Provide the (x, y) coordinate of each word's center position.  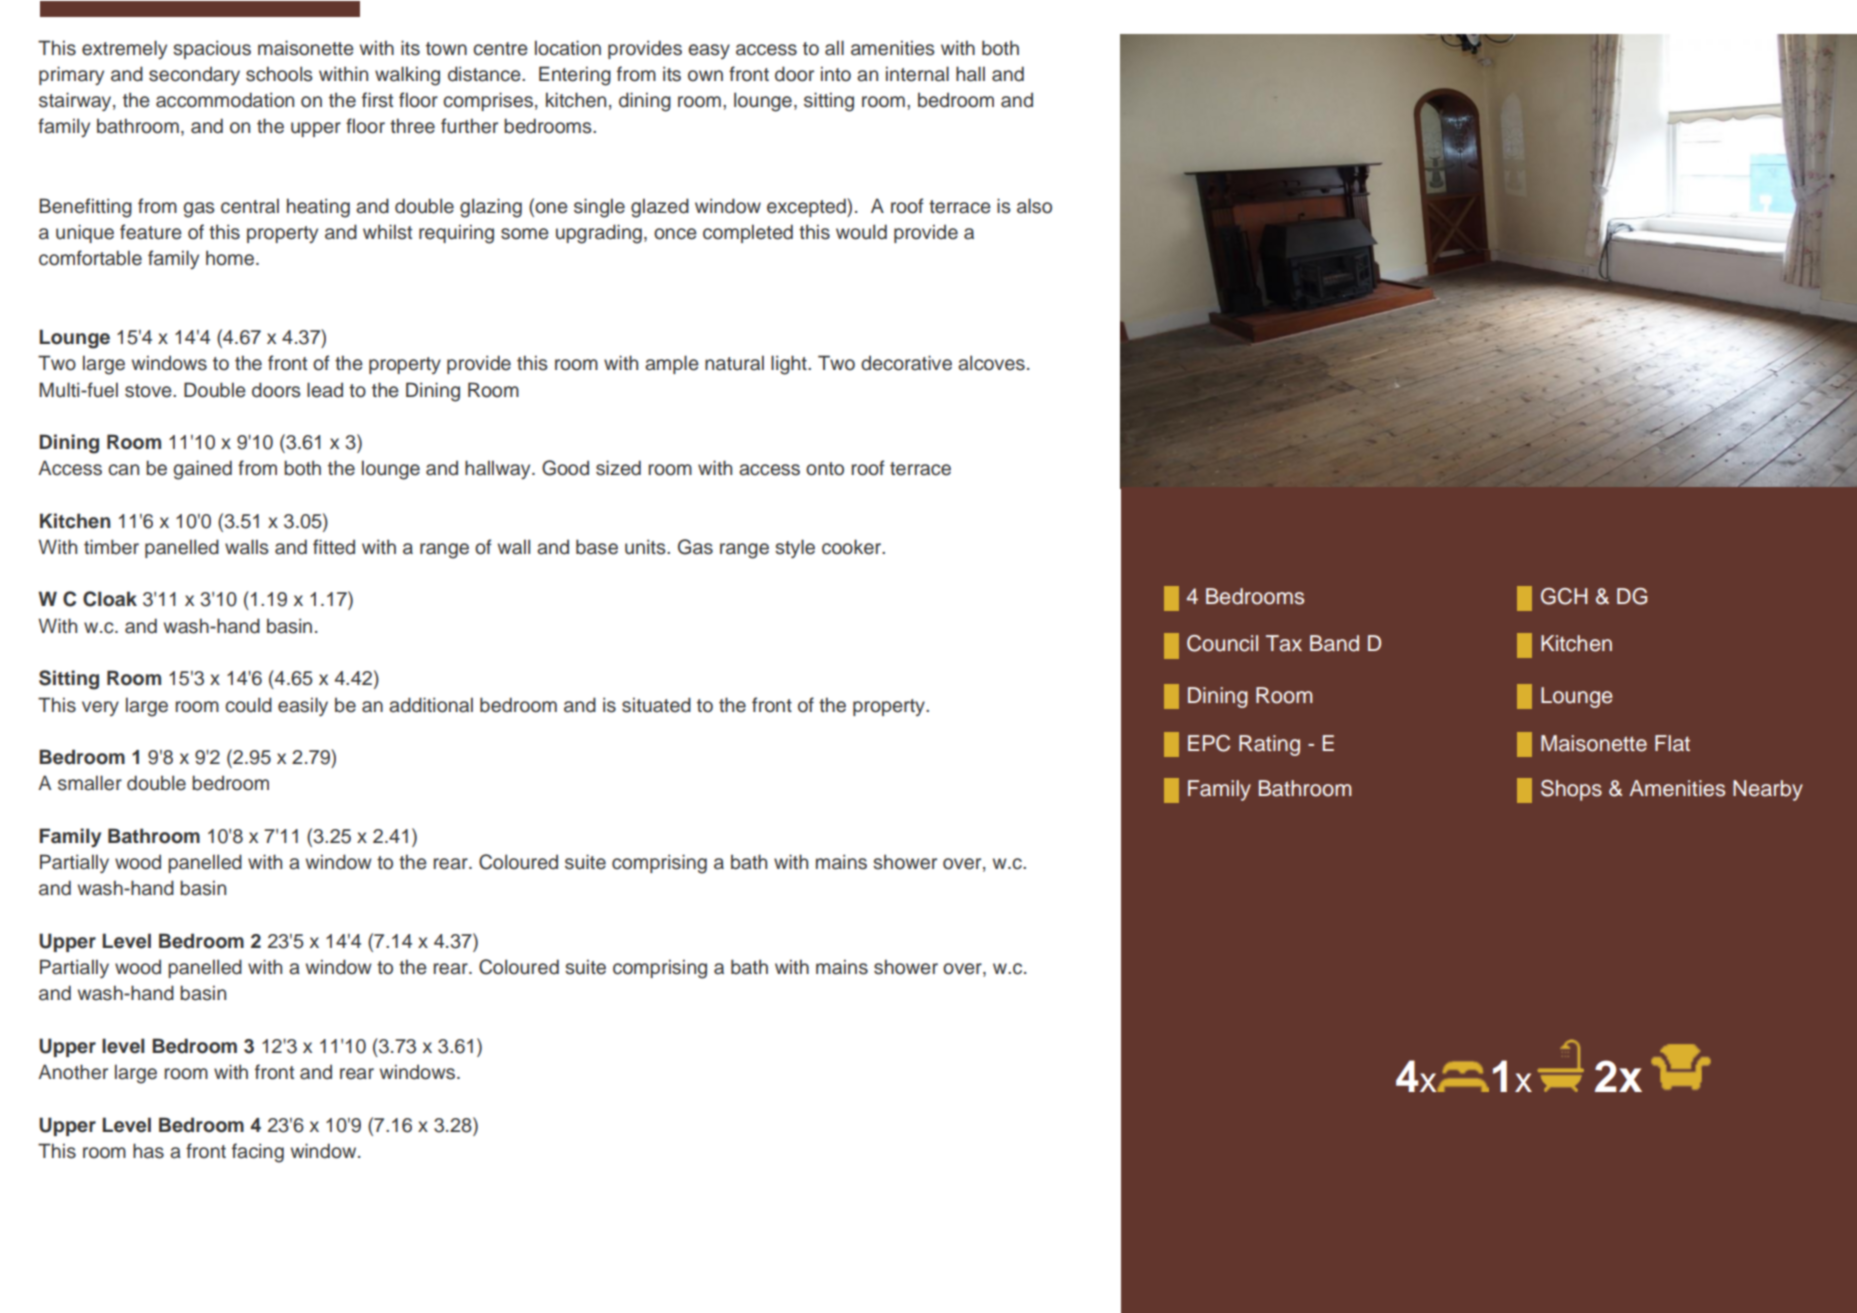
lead (325, 390)
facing (258, 1153)
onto (825, 469)
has (148, 1151)
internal (917, 74)
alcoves (991, 363)
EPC (1209, 743)
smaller (90, 783)
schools (279, 74)
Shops (1571, 790)
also (1034, 206)
